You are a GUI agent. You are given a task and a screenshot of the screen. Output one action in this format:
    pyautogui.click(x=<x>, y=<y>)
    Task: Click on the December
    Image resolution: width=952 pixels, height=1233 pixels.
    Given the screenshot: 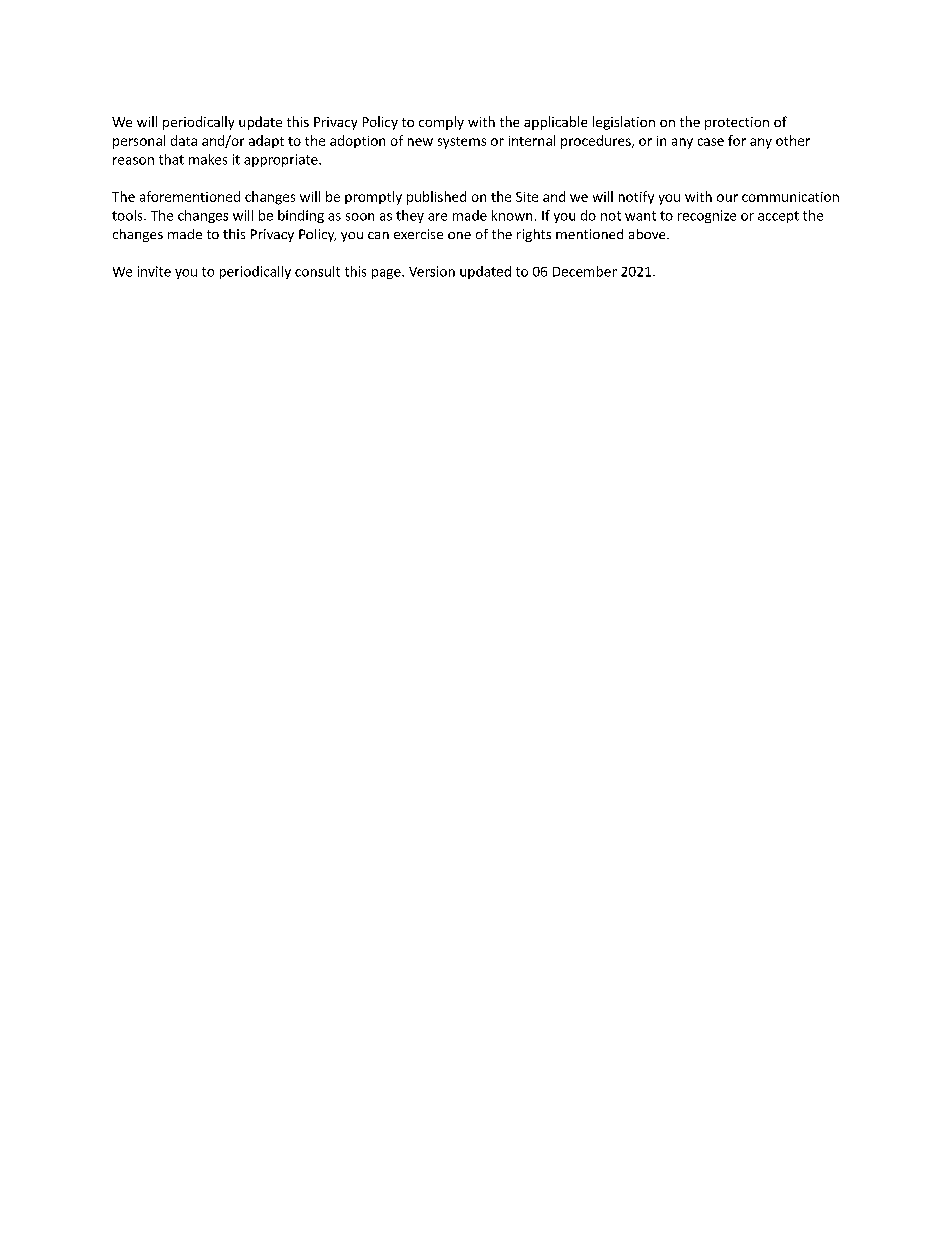 What is the action you would take?
    pyautogui.click(x=585, y=271)
